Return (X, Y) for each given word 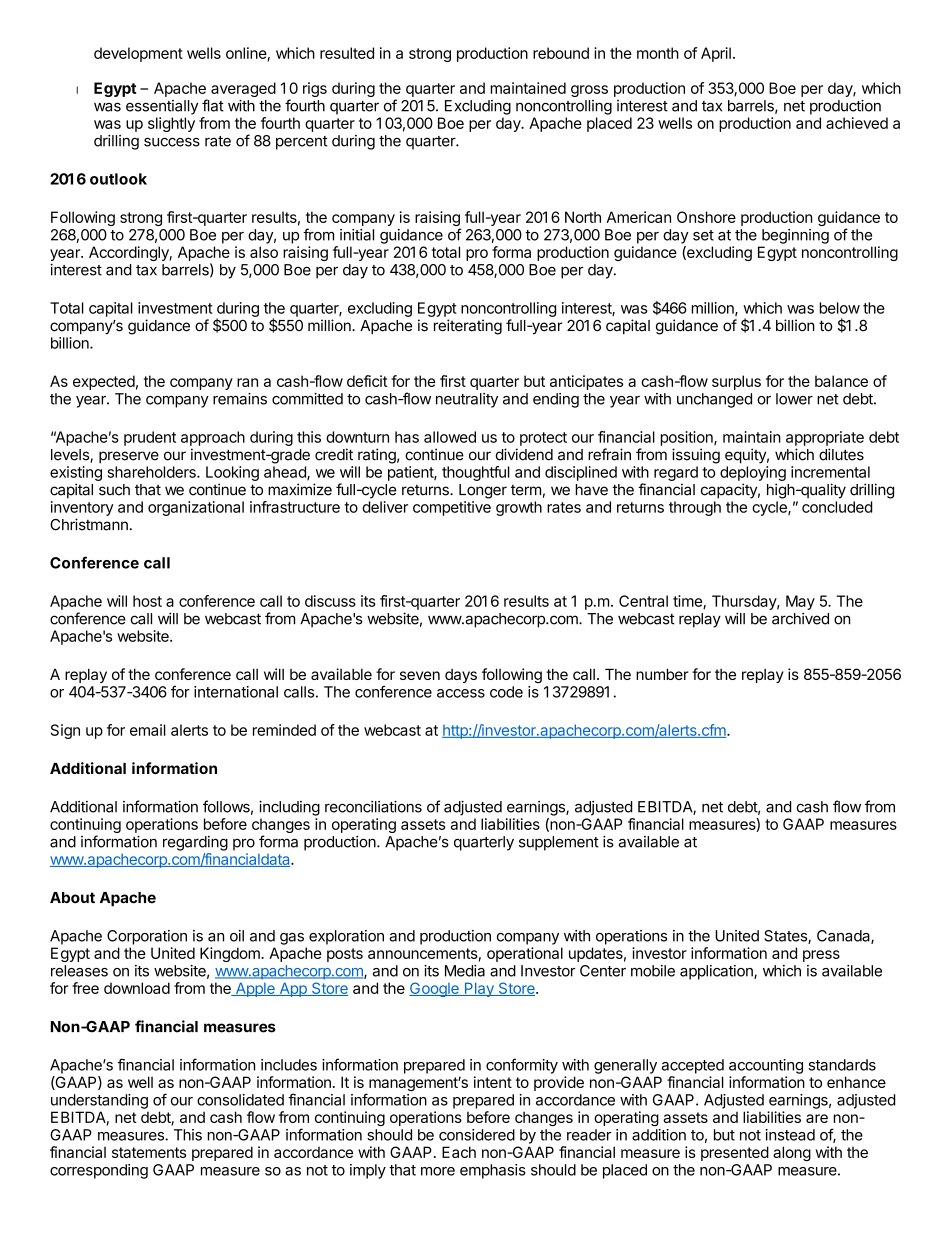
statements (149, 1152)
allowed (450, 437)
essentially (162, 107)
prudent (150, 438)
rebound (561, 53)
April (716, 54)
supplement (559, 843)
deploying (753, 473)
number (662, 674)
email (148, 730)
